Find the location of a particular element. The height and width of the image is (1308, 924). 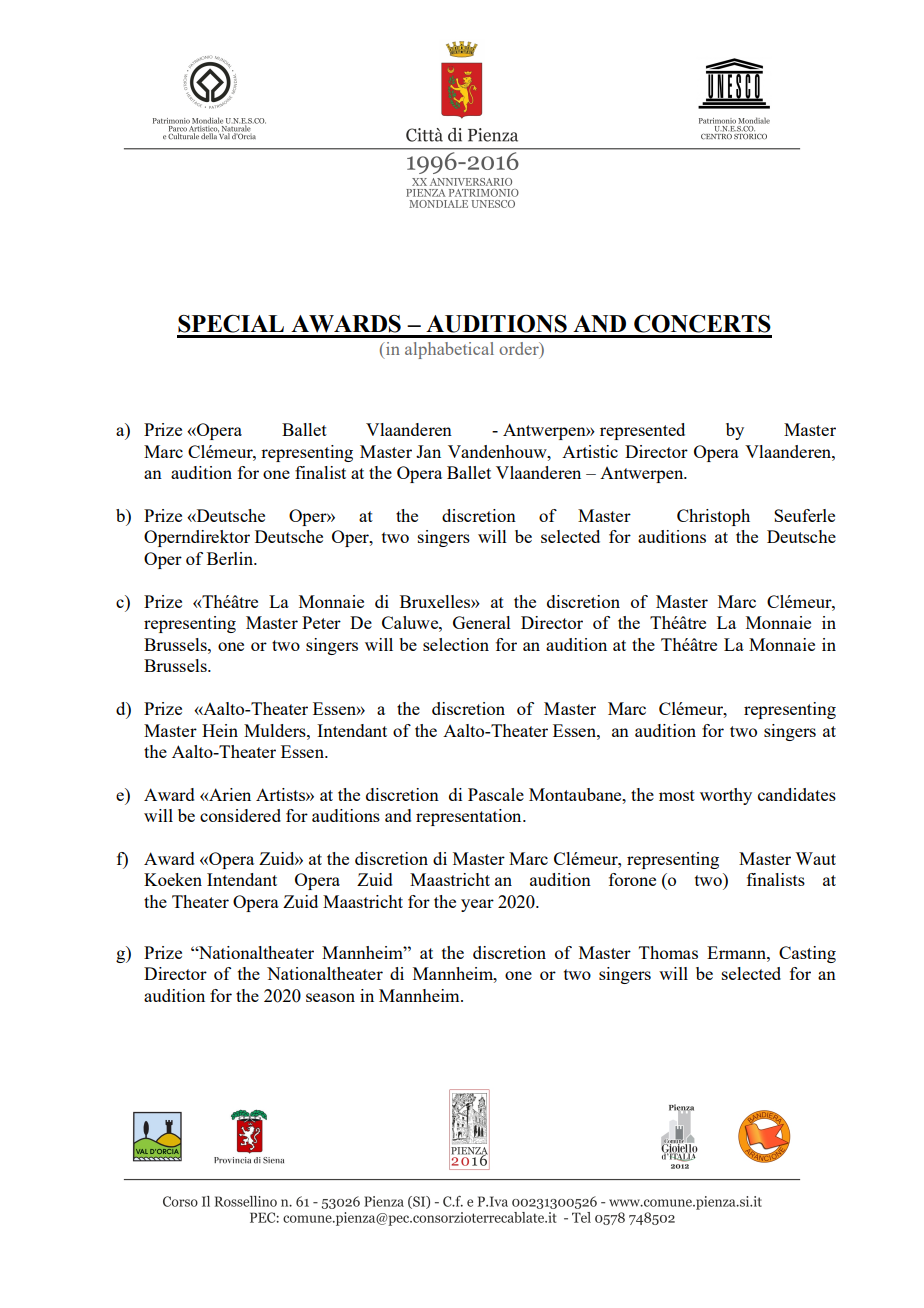

alphabetical is located at coordinates (449, 350).
